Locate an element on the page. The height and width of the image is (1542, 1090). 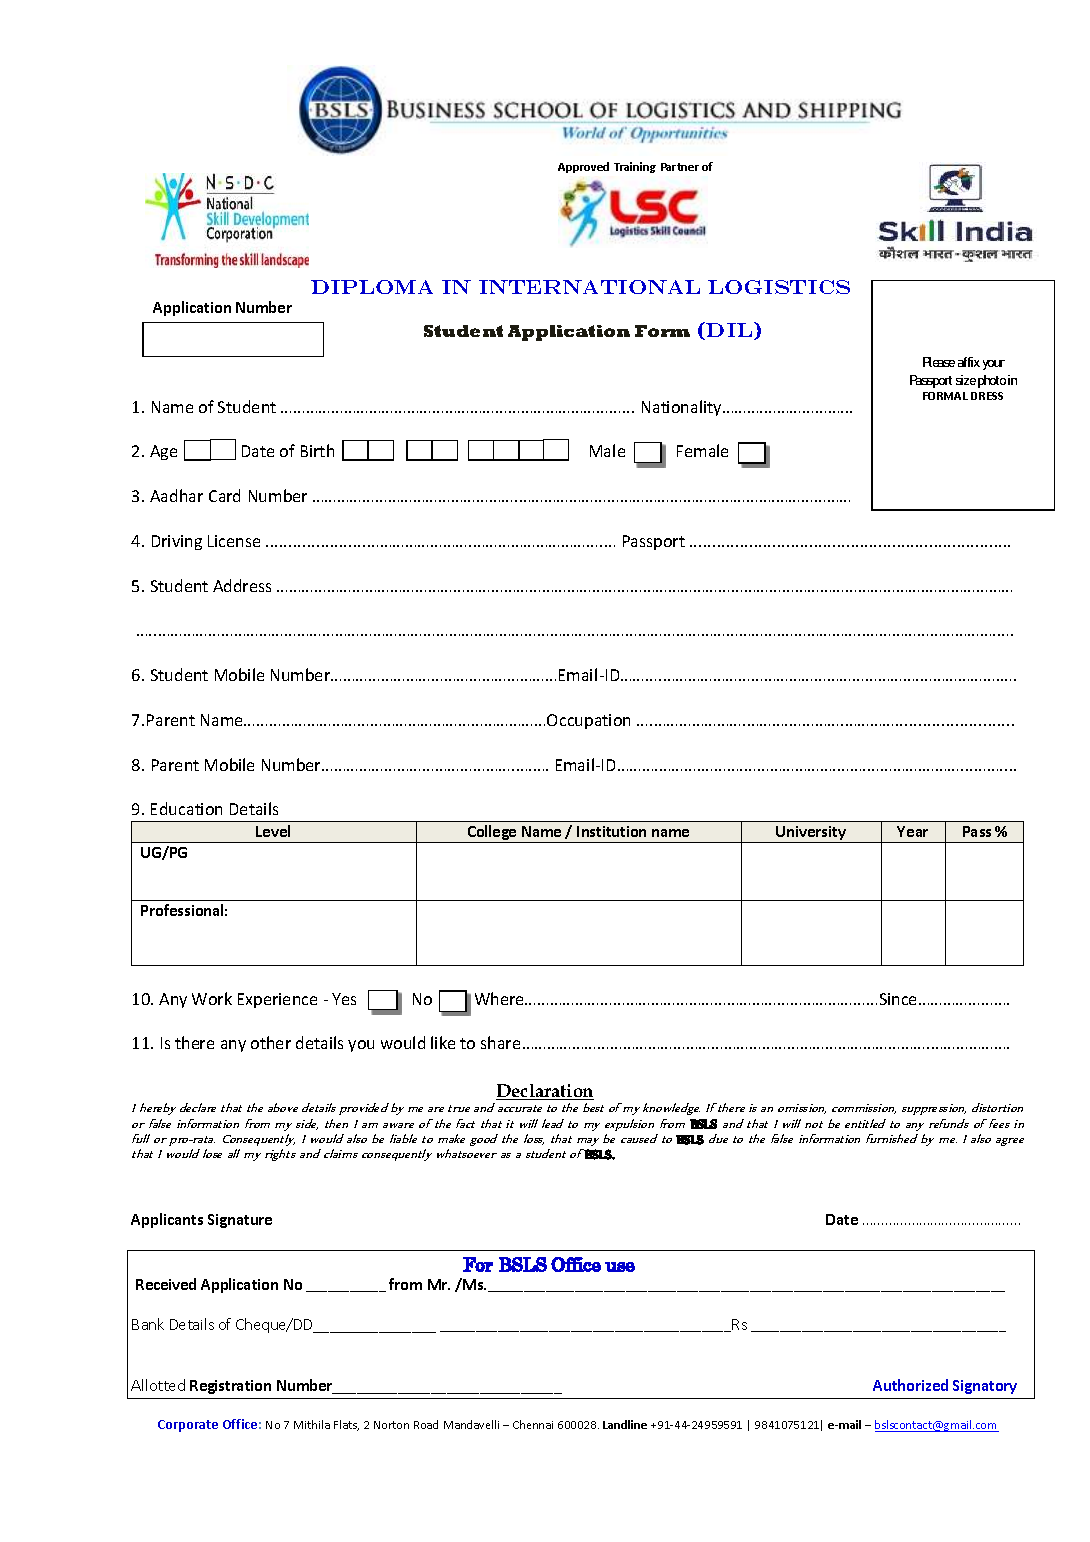
Year is located at coordinates (912, 831).
